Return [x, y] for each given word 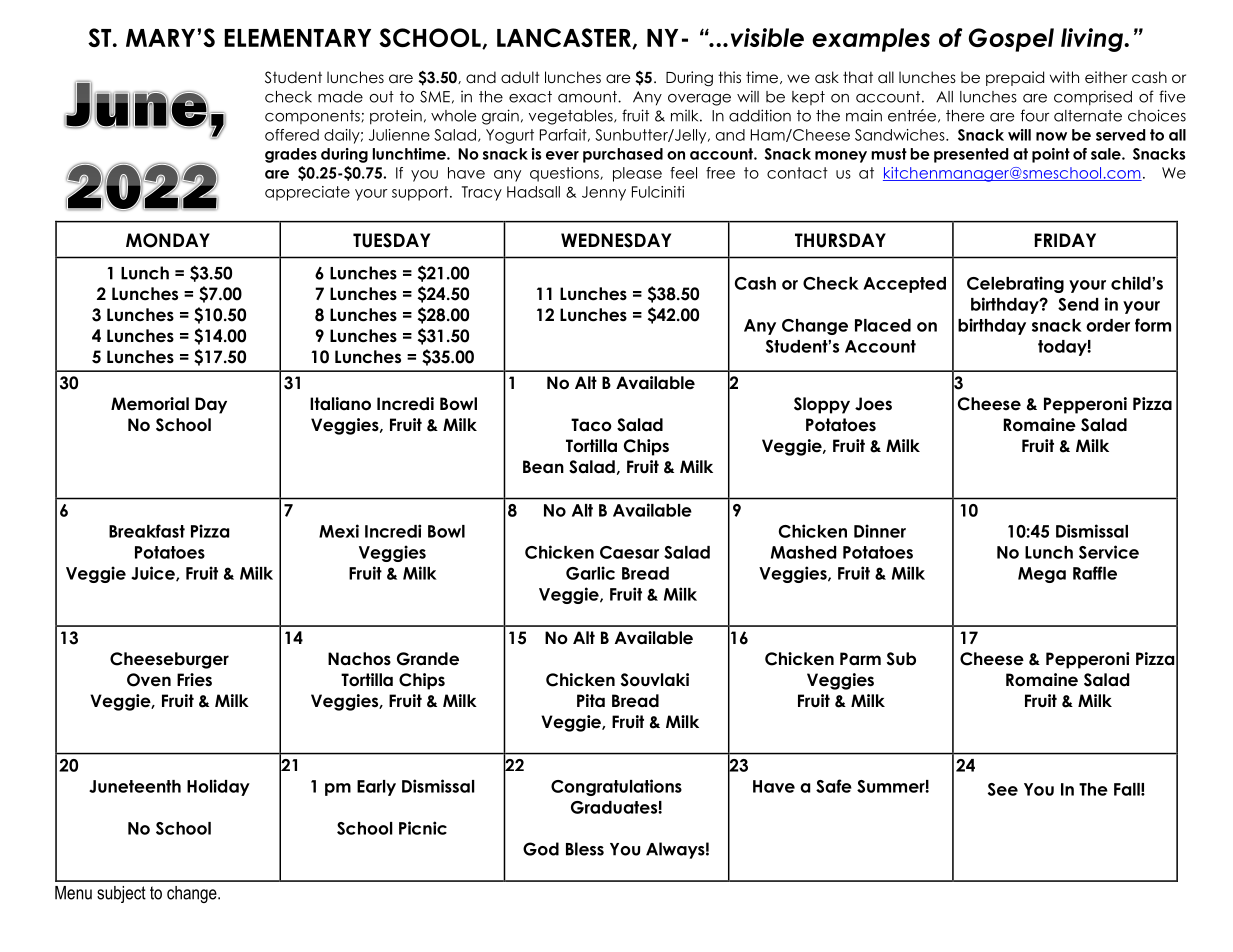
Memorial [150, 404]
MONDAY [168, 240]
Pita [591, 701]
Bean [543, 467]
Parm [860, 659]
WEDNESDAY [616, 240]
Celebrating [1015, 284]
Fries [194, 680]
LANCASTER [565, 38]
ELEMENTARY [297, 38]
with [1064, 77]
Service [1109, 552]
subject [121, 894]
